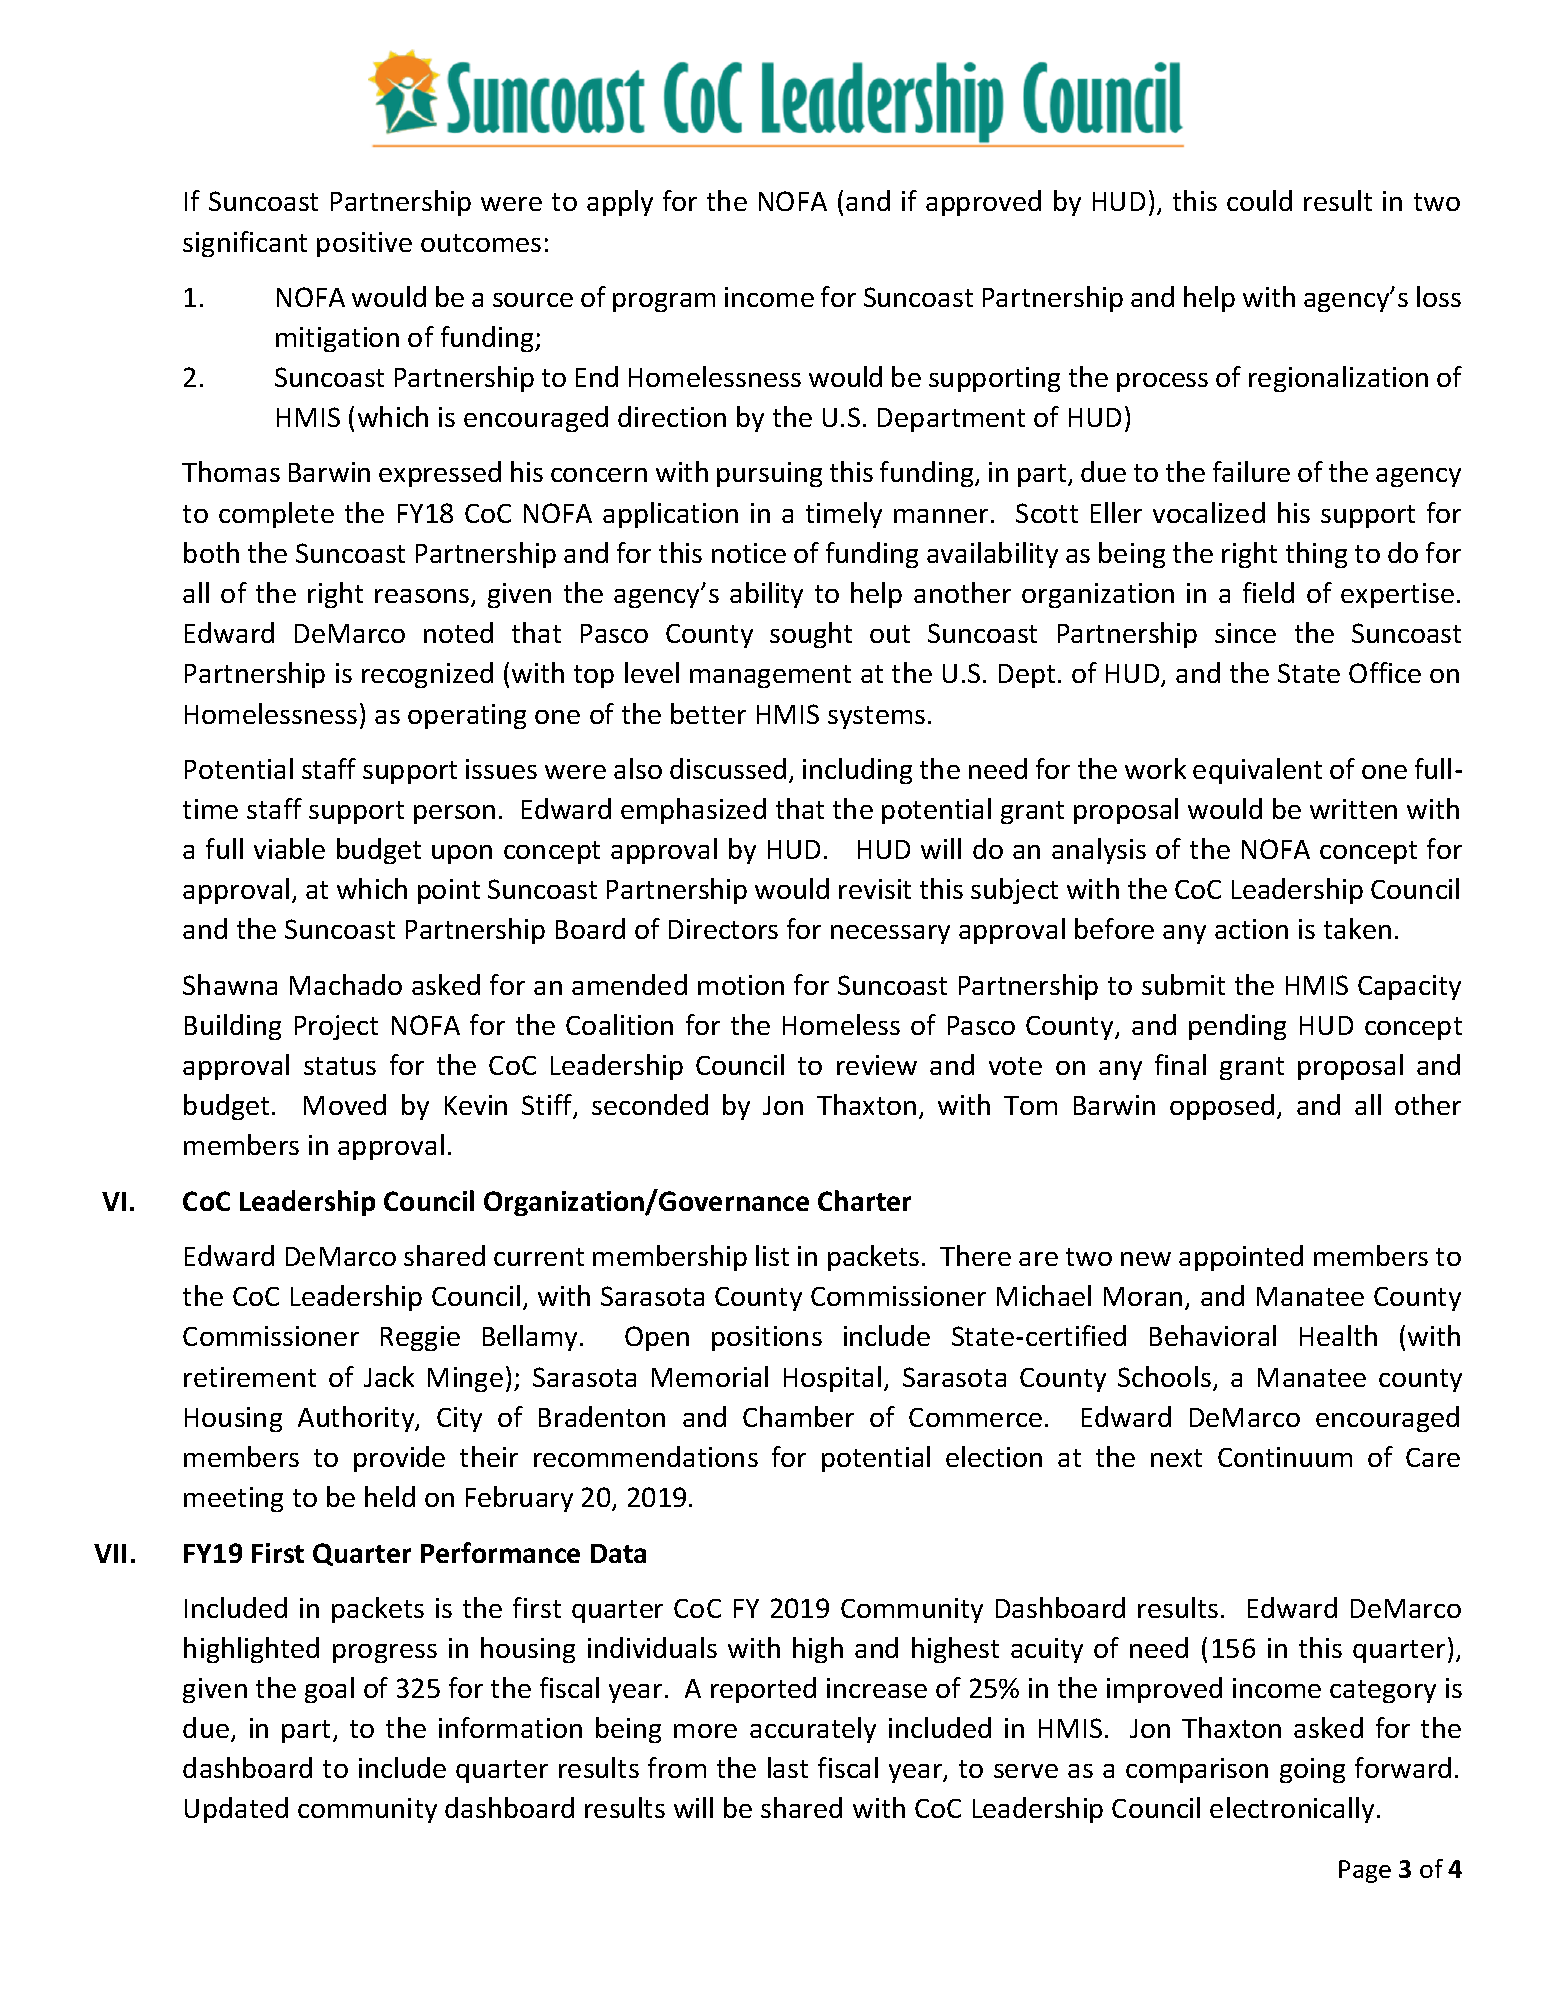 Image resolution: width=1554 pixels, height=2011 pixels. Describe the element at coordinates (788, 1767) in the screenshot. I see `last` at that location.
